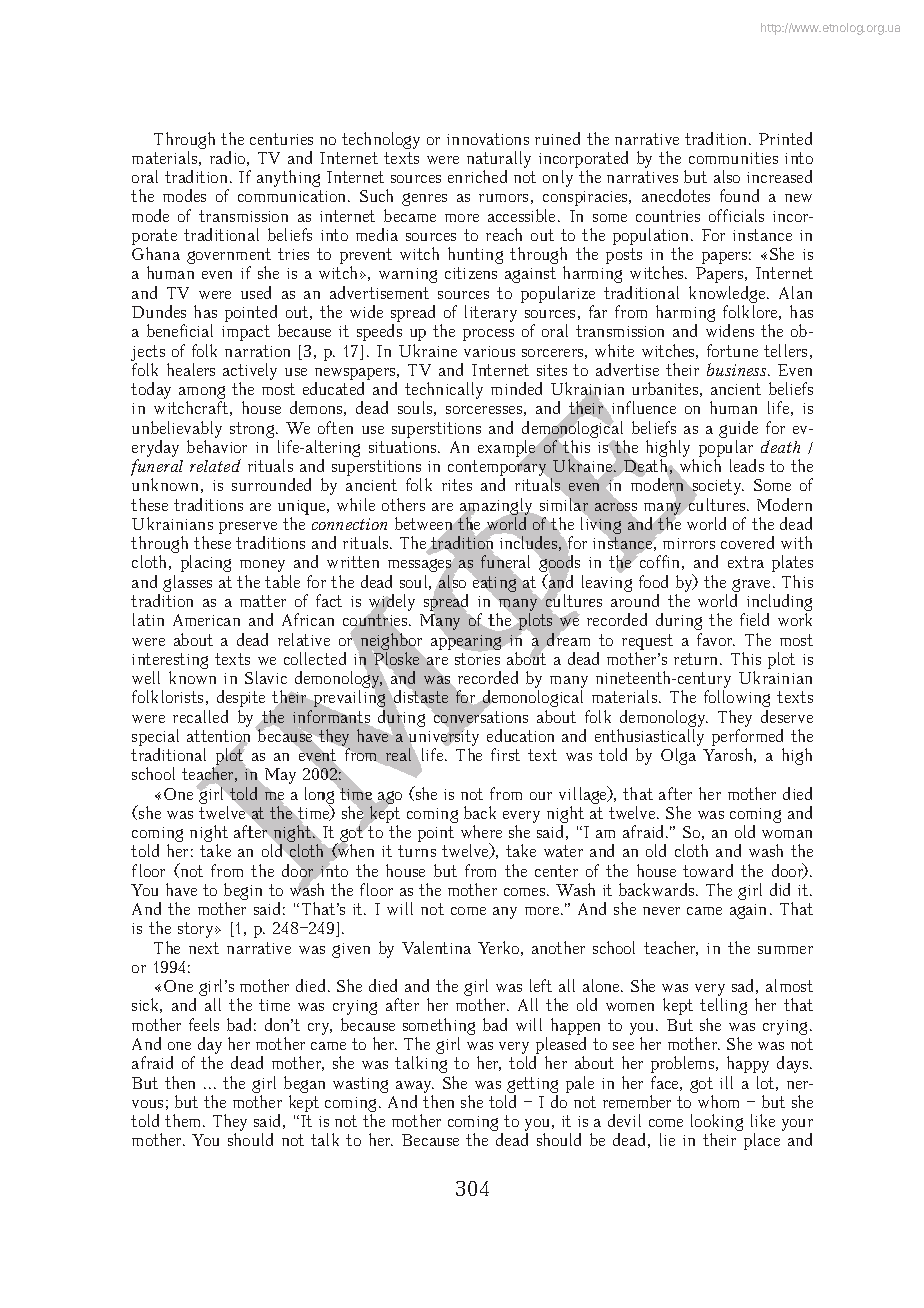 Image resolution: width=924 pixels, height=1308 pixels. I want to click on anything, so click(288, 178).
